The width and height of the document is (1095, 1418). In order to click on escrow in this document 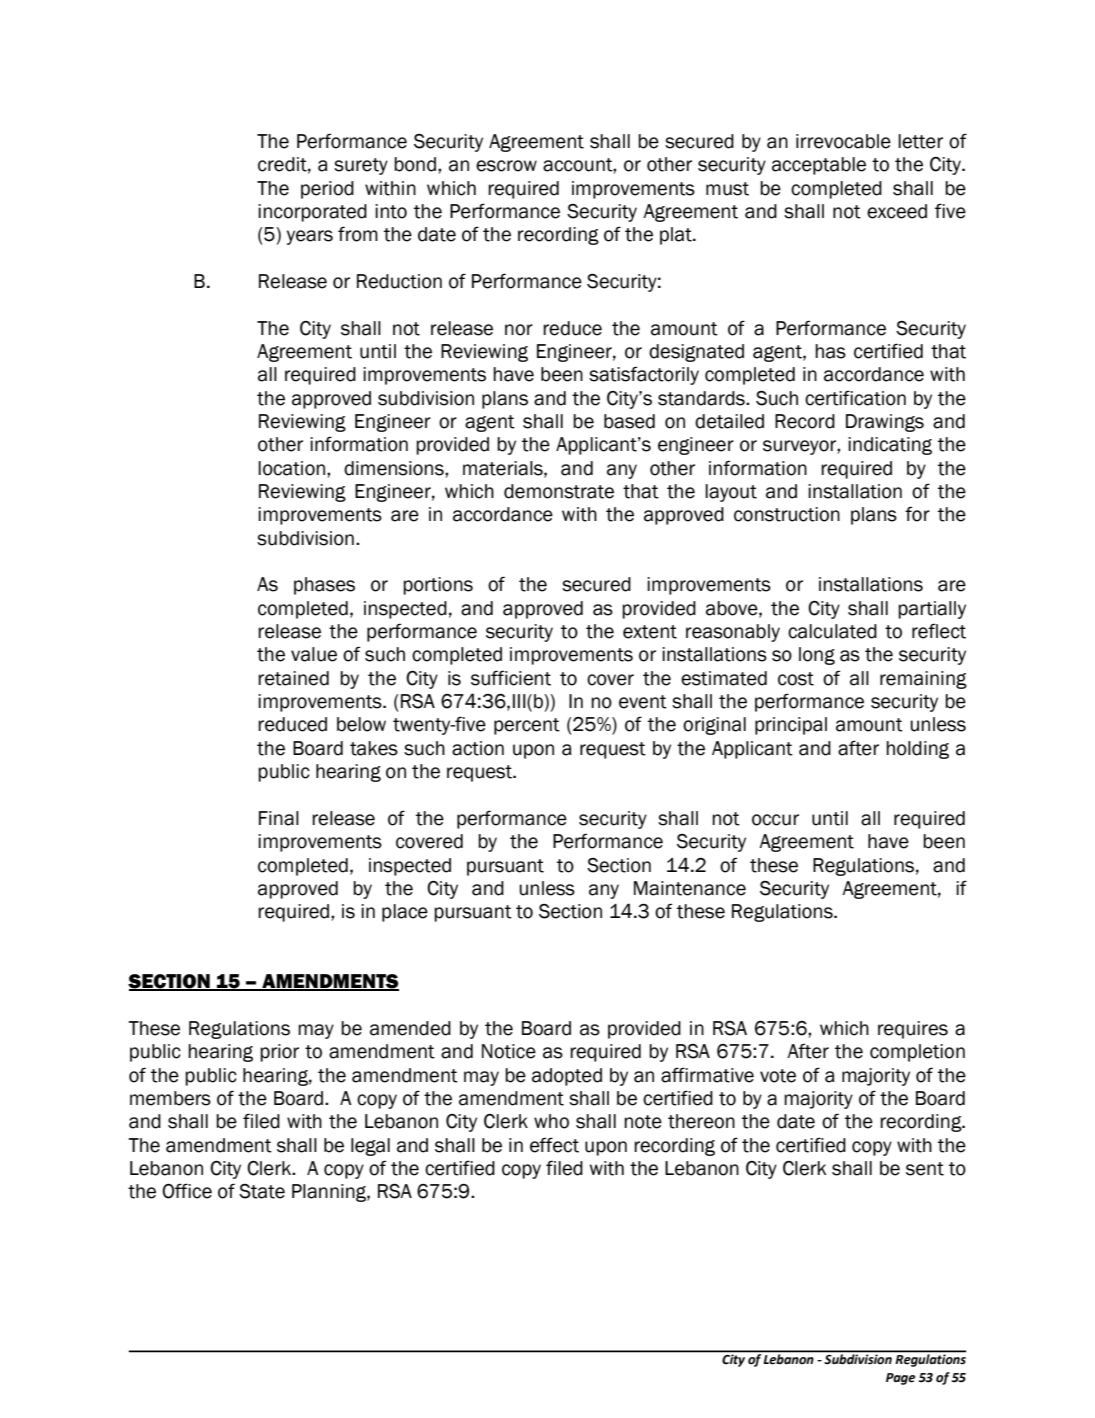, I will do `click(506, 166)`.
